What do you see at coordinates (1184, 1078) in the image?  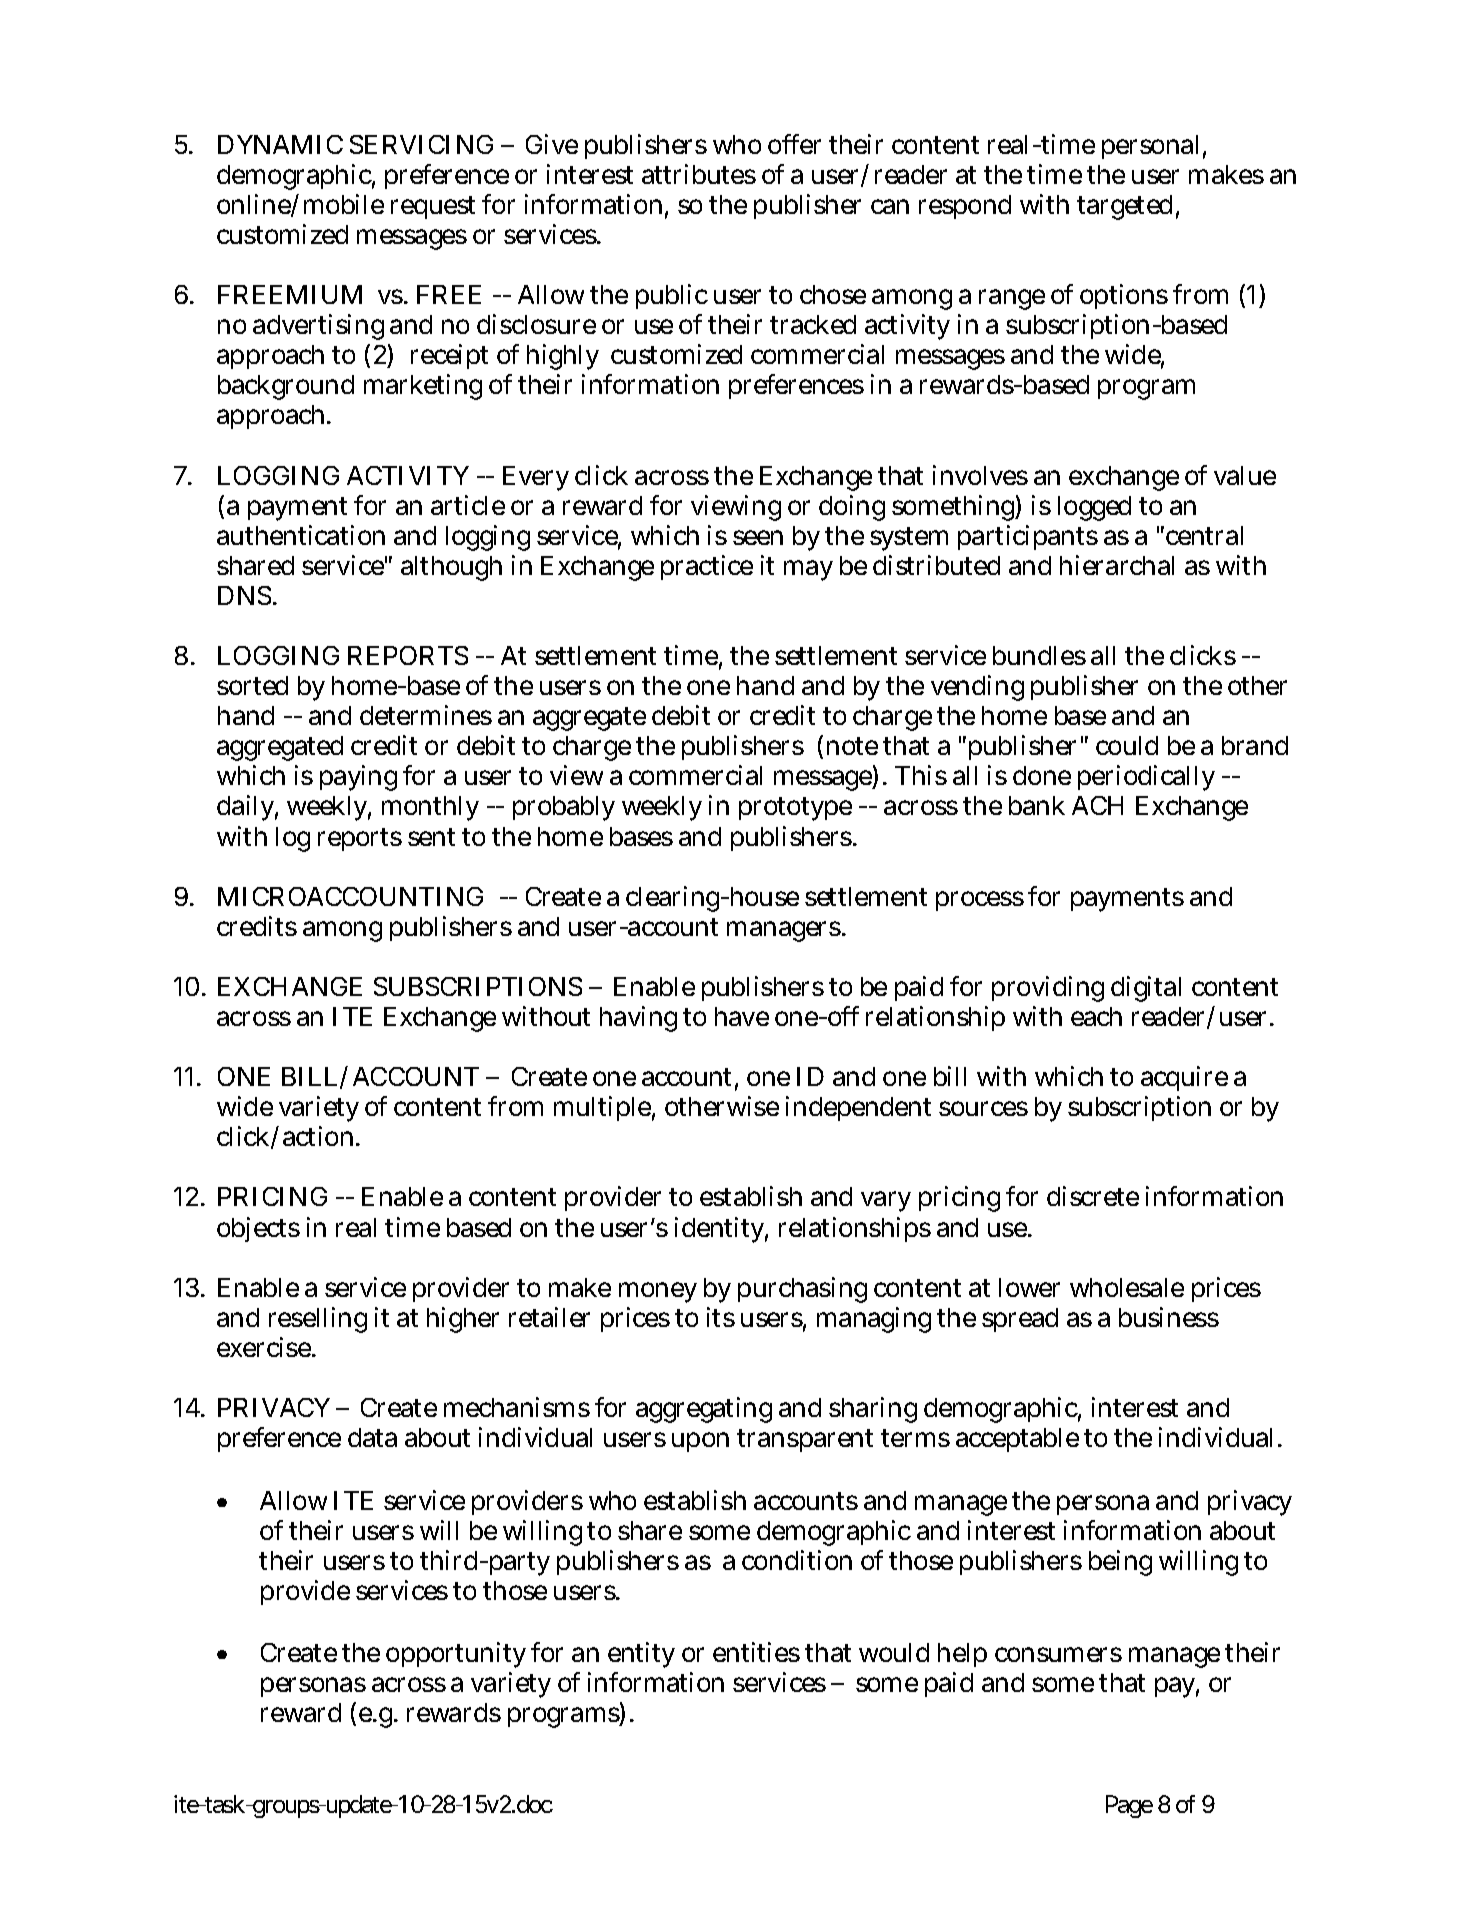 I see `acquire` at bounding box center [1184, 1078].
